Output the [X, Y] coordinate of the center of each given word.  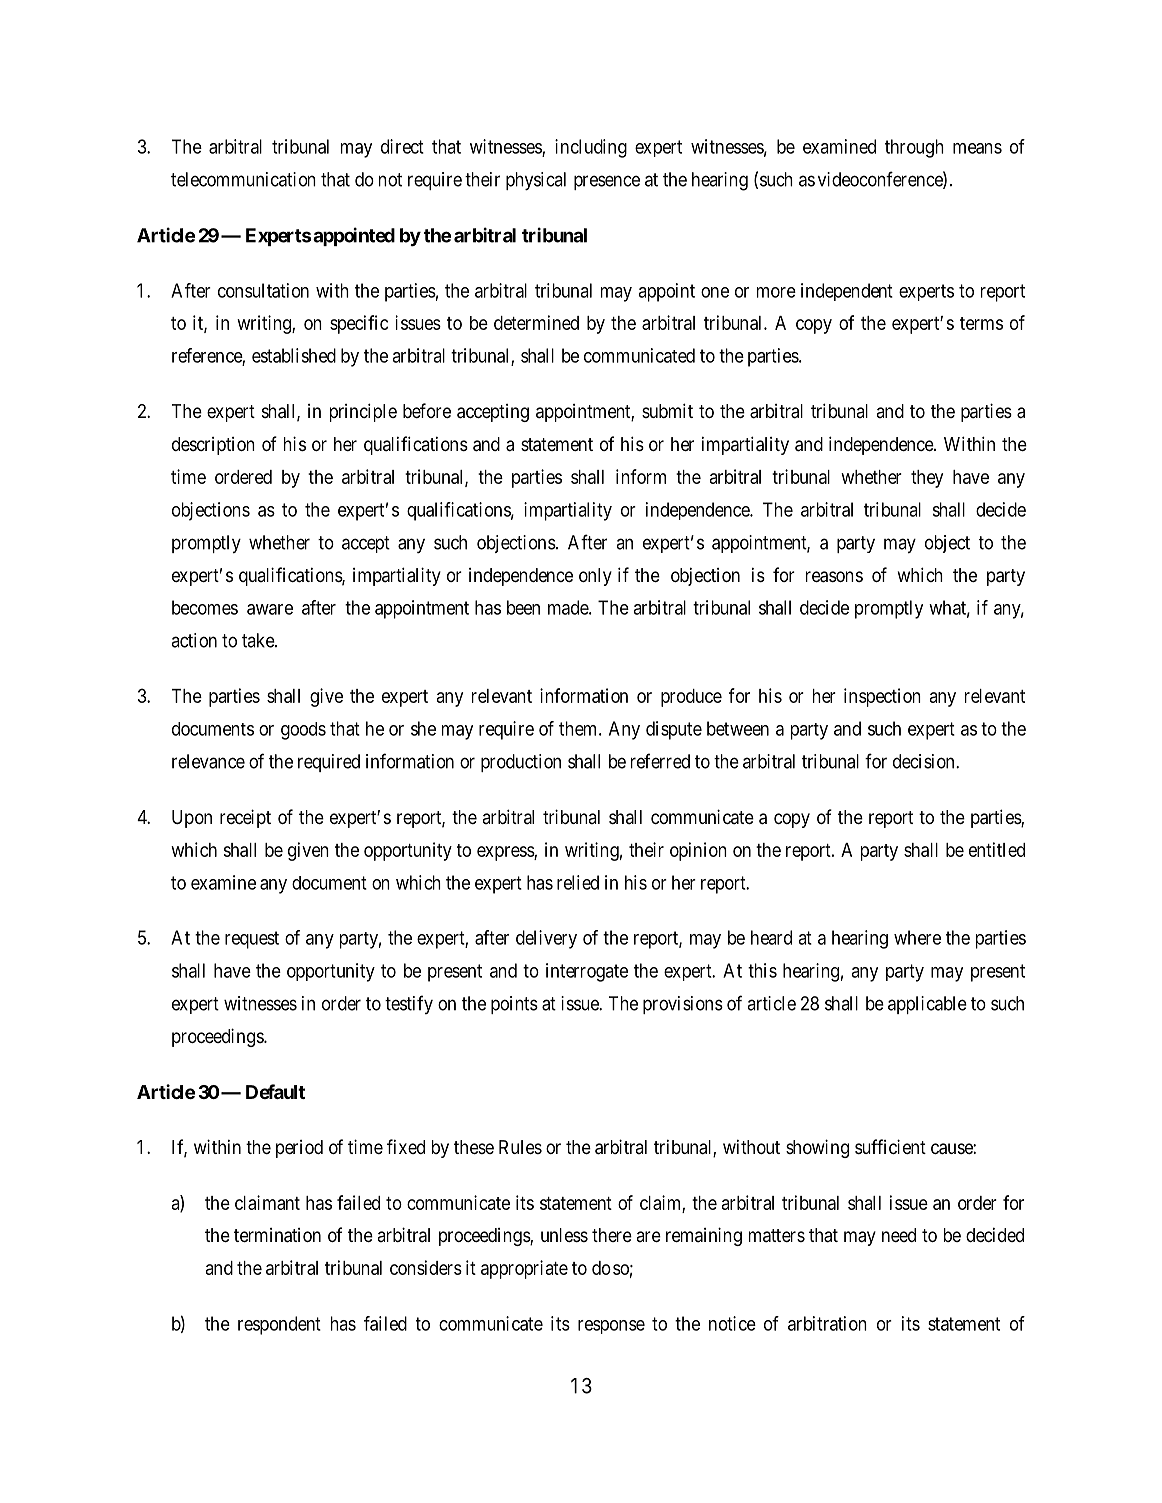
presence [607, 182]
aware [270, 609]
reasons [834, 577]
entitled [997, 849]
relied [578, 882]
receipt [245, 818]
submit [667, 410]
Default [275, 1091]
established [294, 355]
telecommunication [243, 179]
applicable [927, 1005]
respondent [279, 1325]
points [514, 1005]
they [927, 479]
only [595, 577]
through [914, 148]
